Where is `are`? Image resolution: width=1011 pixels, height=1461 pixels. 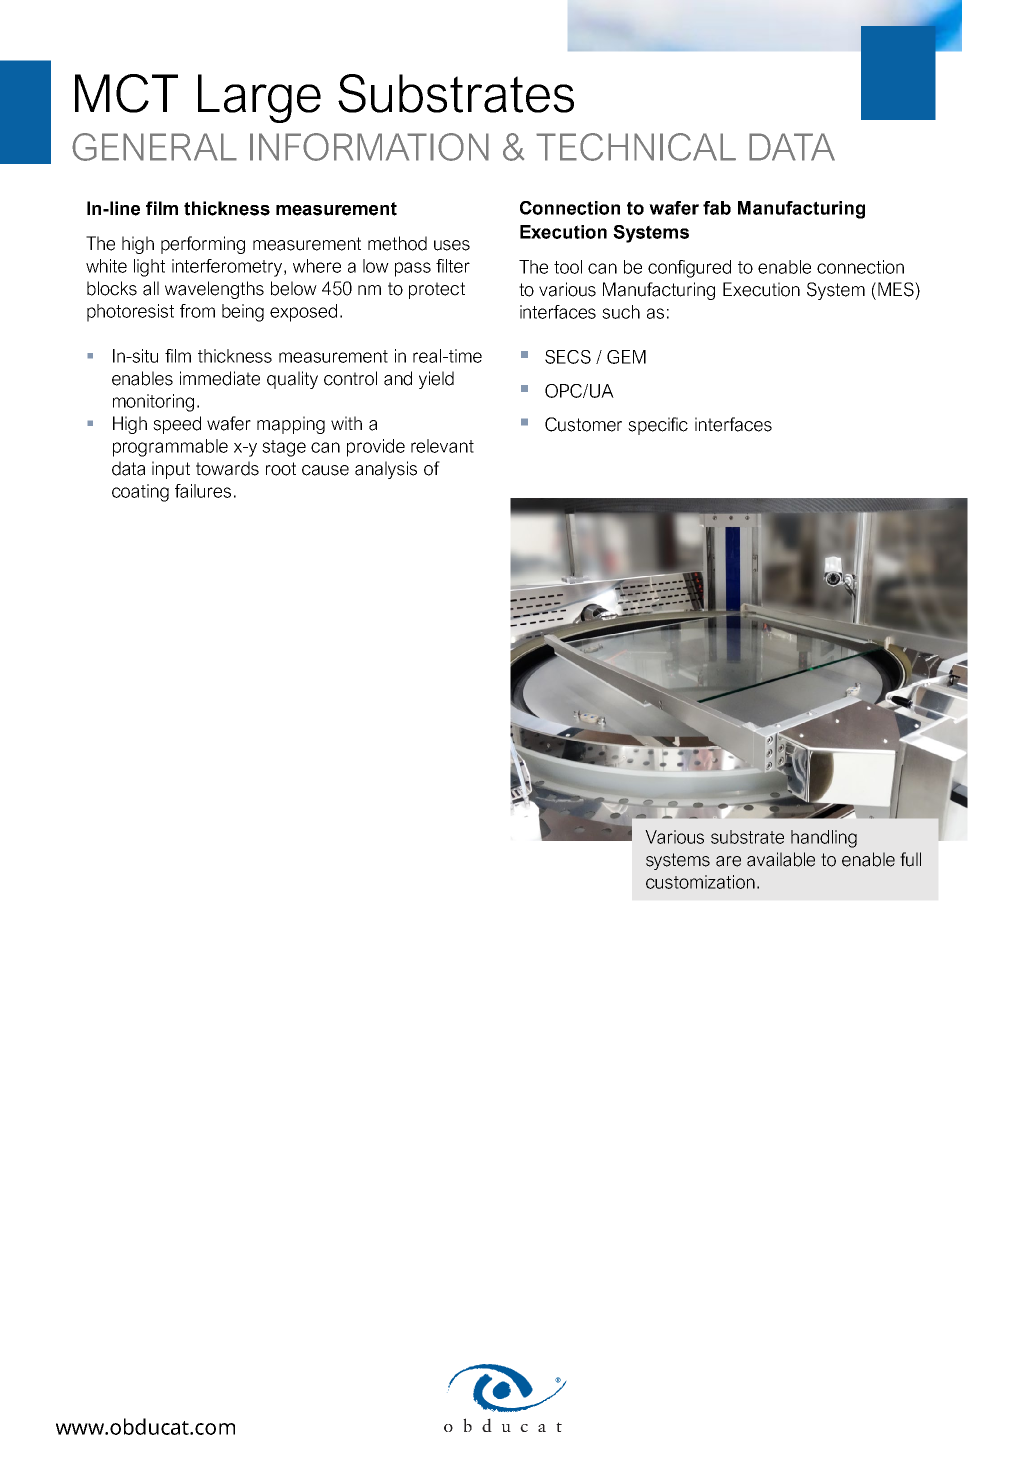 are is located at coordinates (728, 861).
